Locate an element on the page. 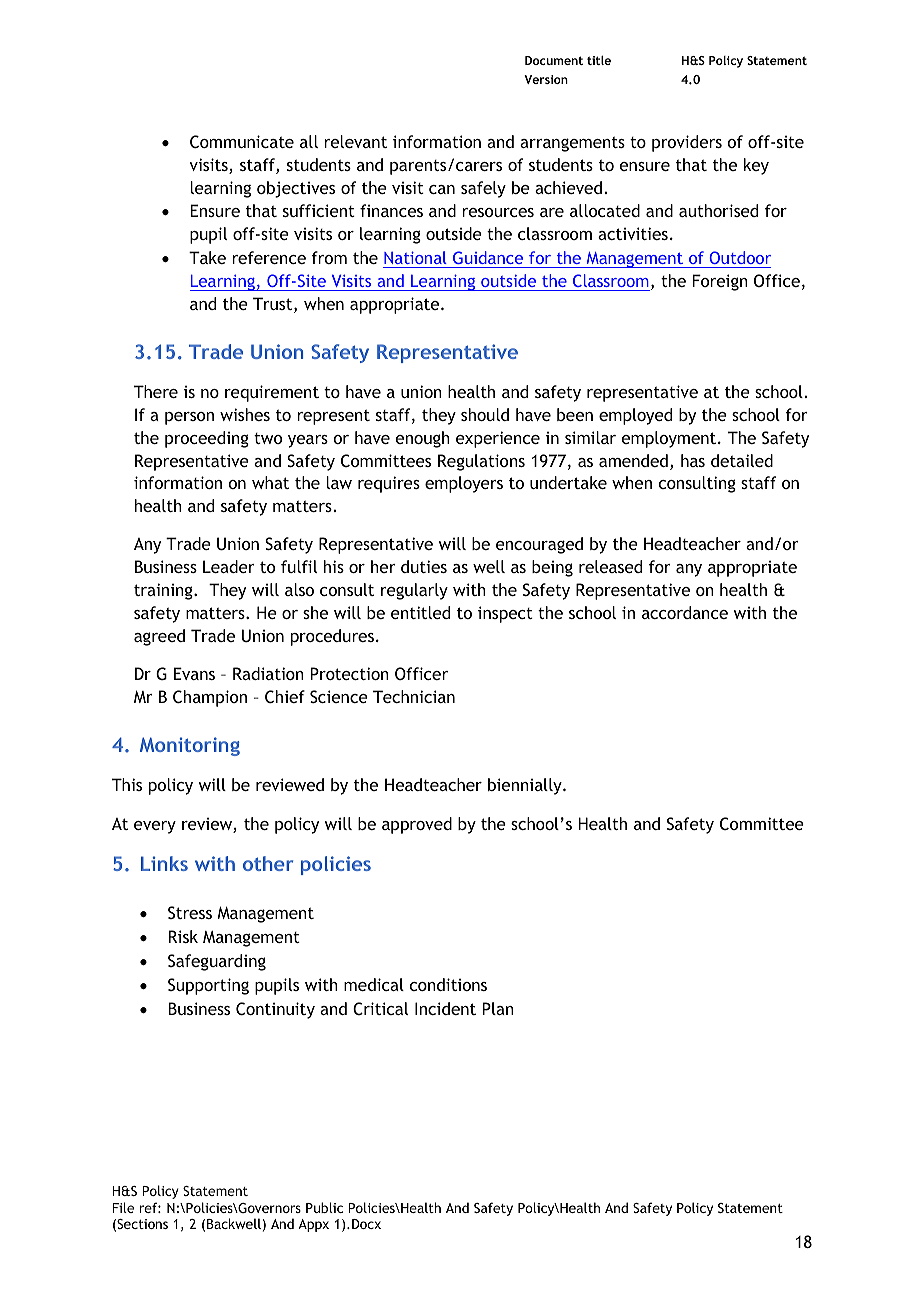  relevant is located at coordinates (355, 141).
